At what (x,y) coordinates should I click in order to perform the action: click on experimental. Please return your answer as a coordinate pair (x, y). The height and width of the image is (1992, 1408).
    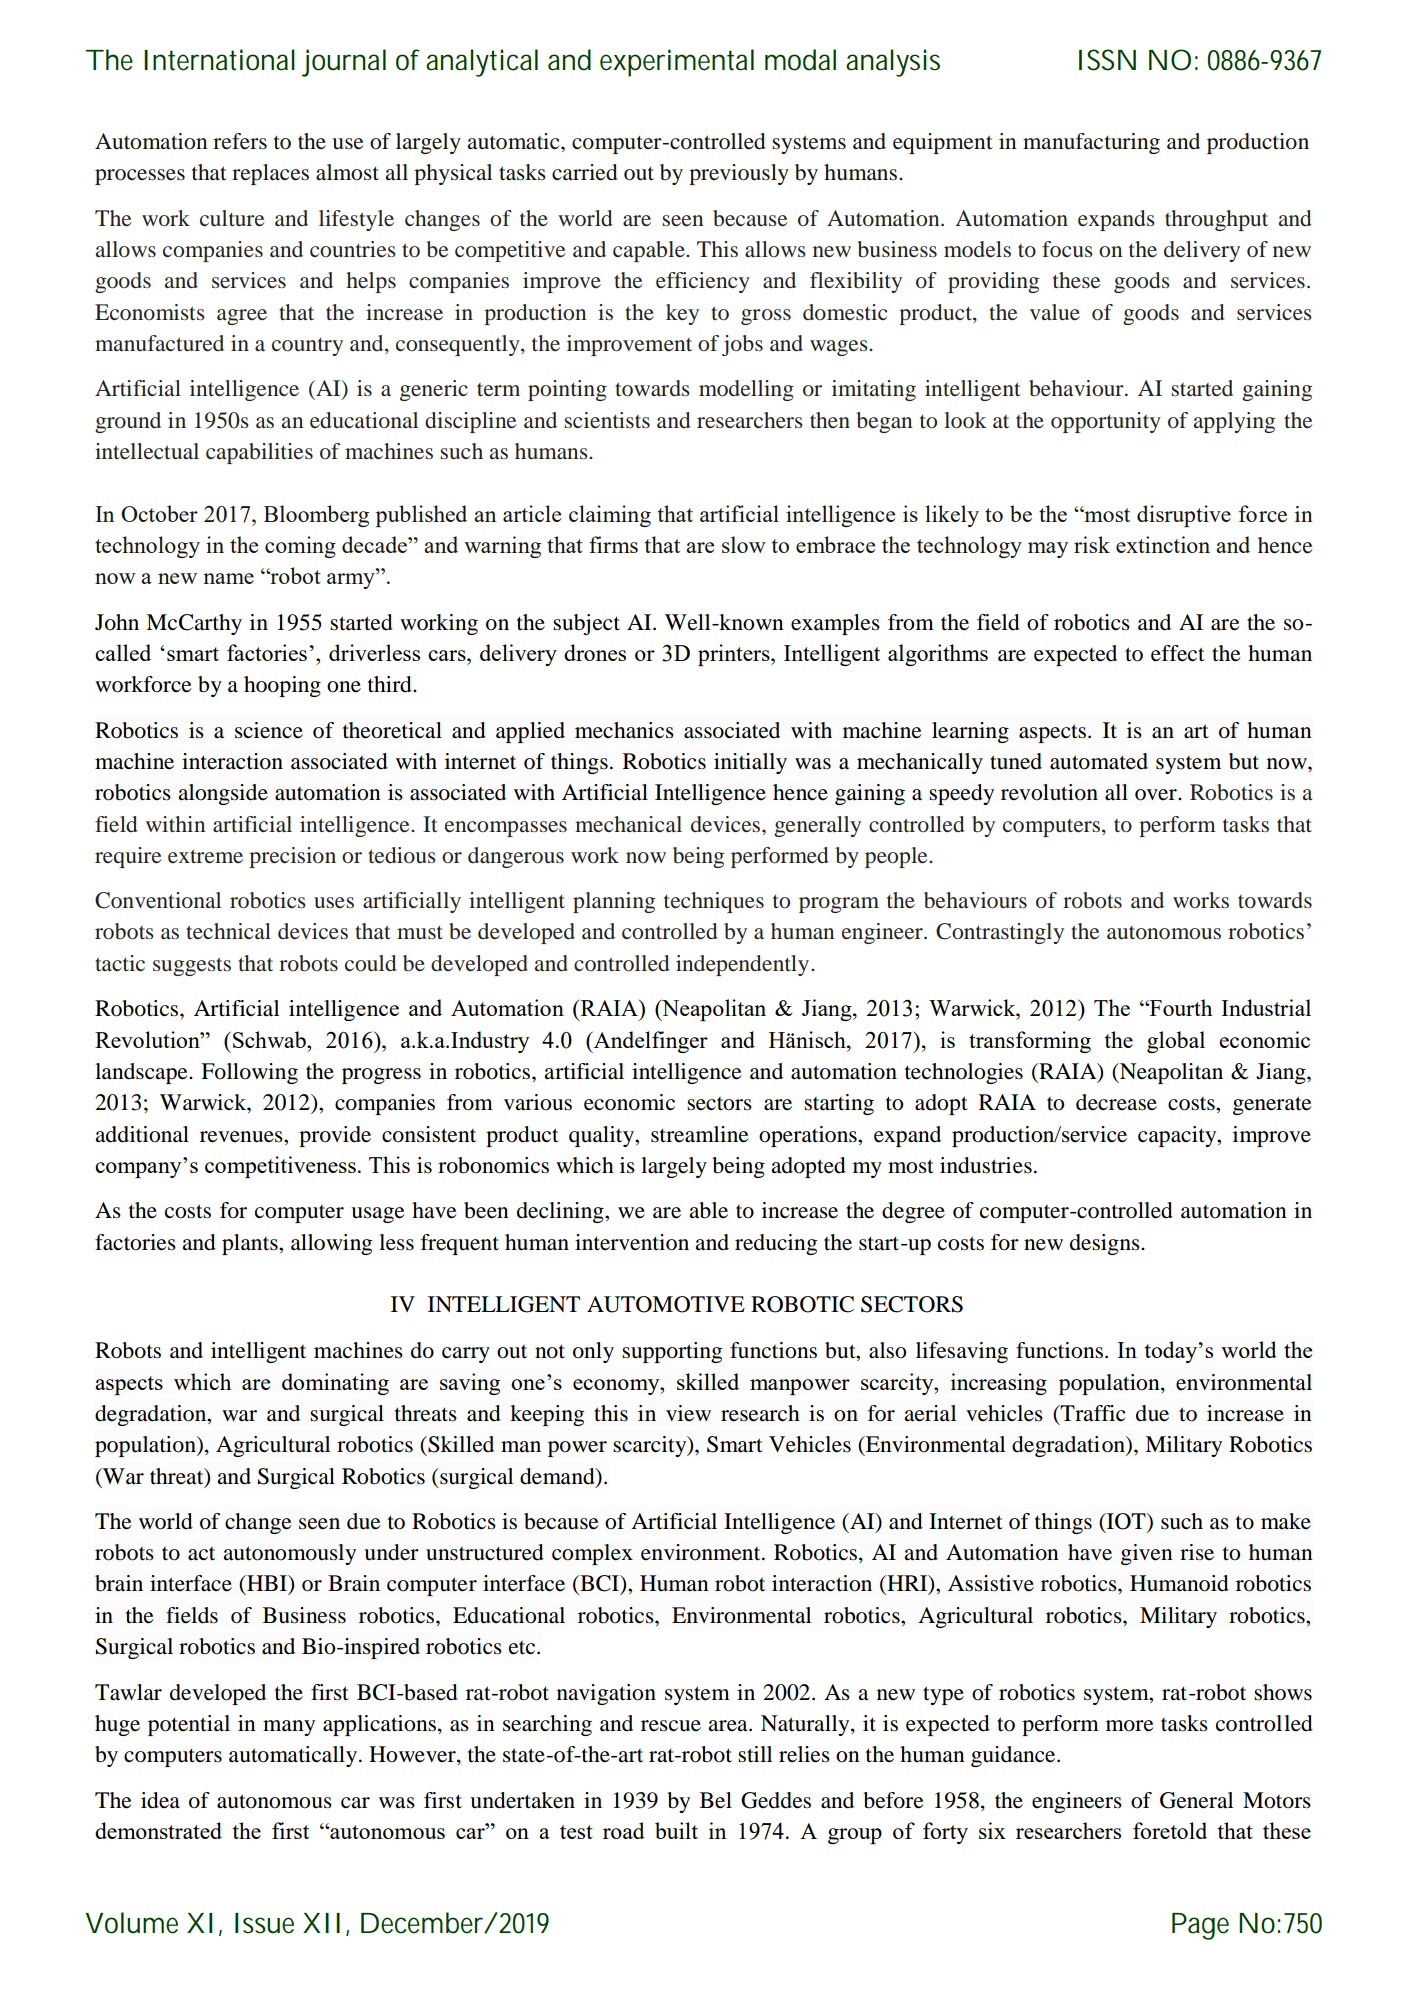
    Looking at the image, I should click on (677, 63).
